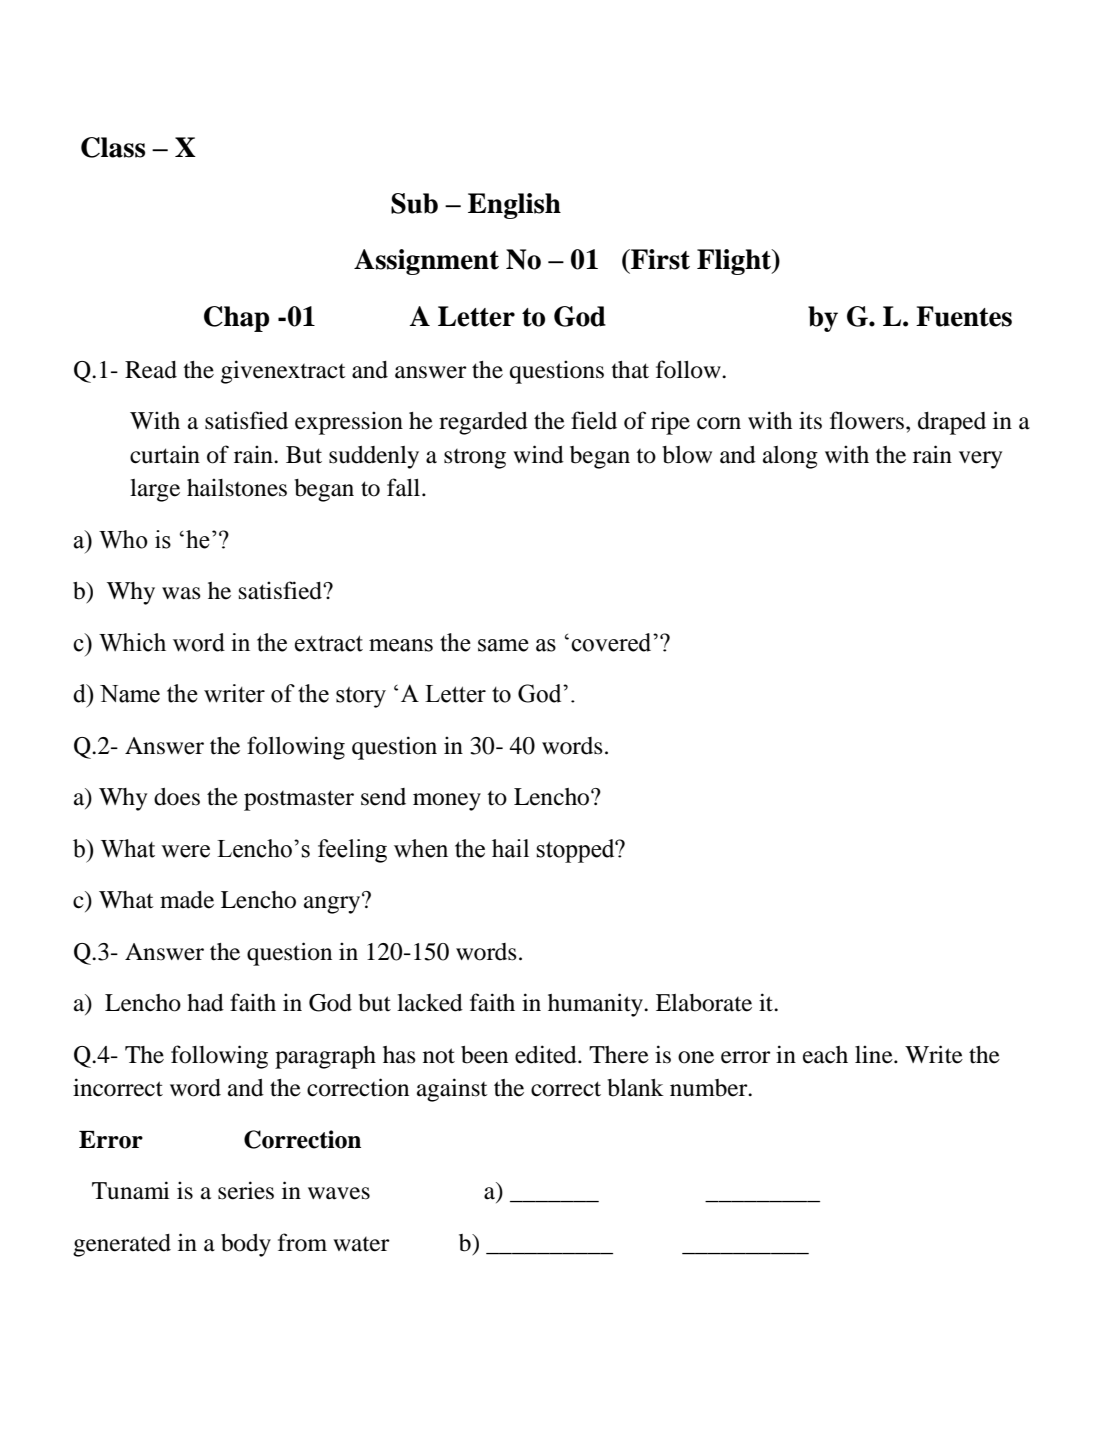  I want to click on English, so click(514, 206).
